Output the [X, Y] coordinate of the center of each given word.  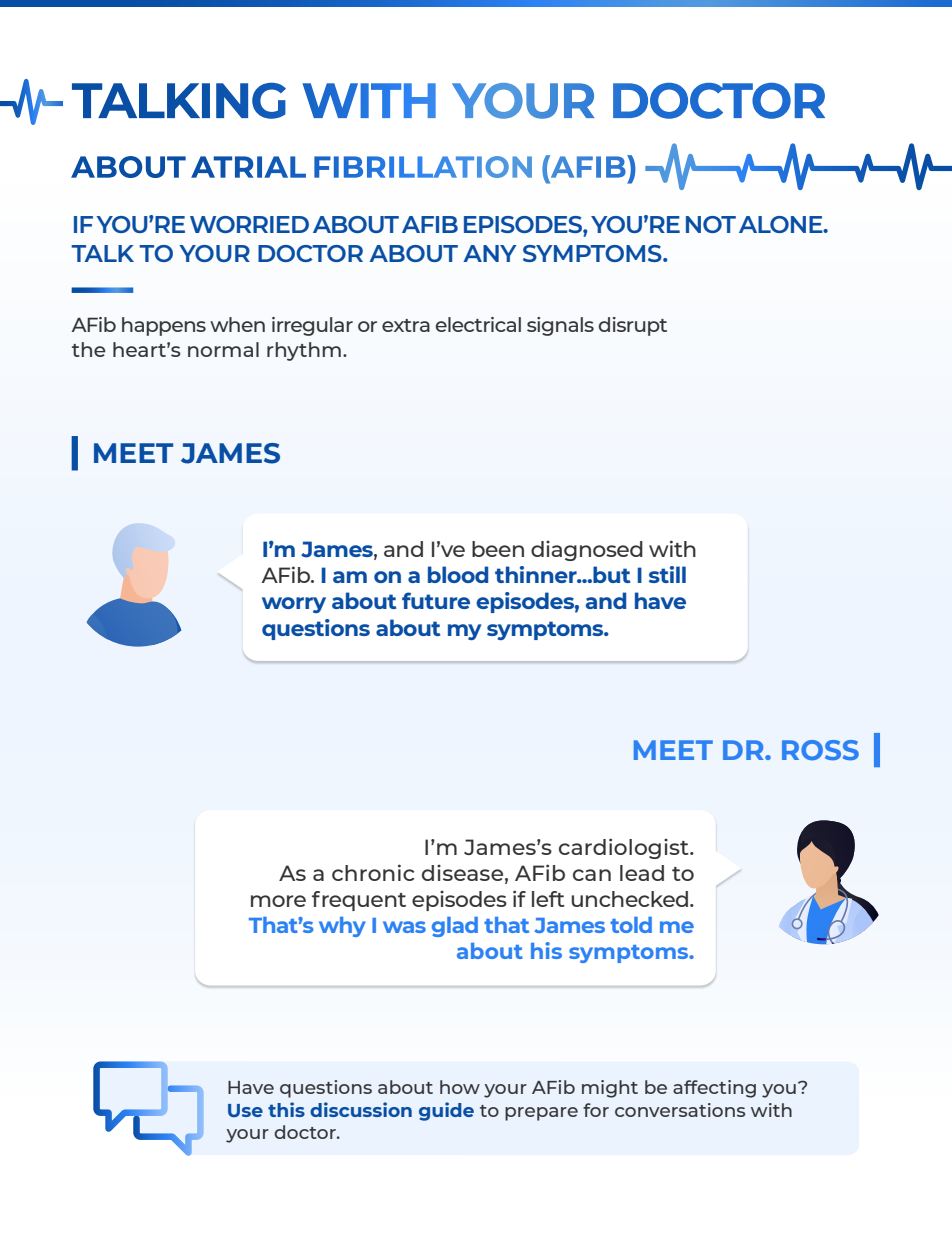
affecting [714, 1089]
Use [245, 1110]
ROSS [820, 750]
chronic [373, 872]
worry [294, 605]
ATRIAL [248, 167]
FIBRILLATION [423, 167]
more [278, 901]
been [498, 549]
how [460, 1087]
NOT [711, 224]
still [667, 574]
